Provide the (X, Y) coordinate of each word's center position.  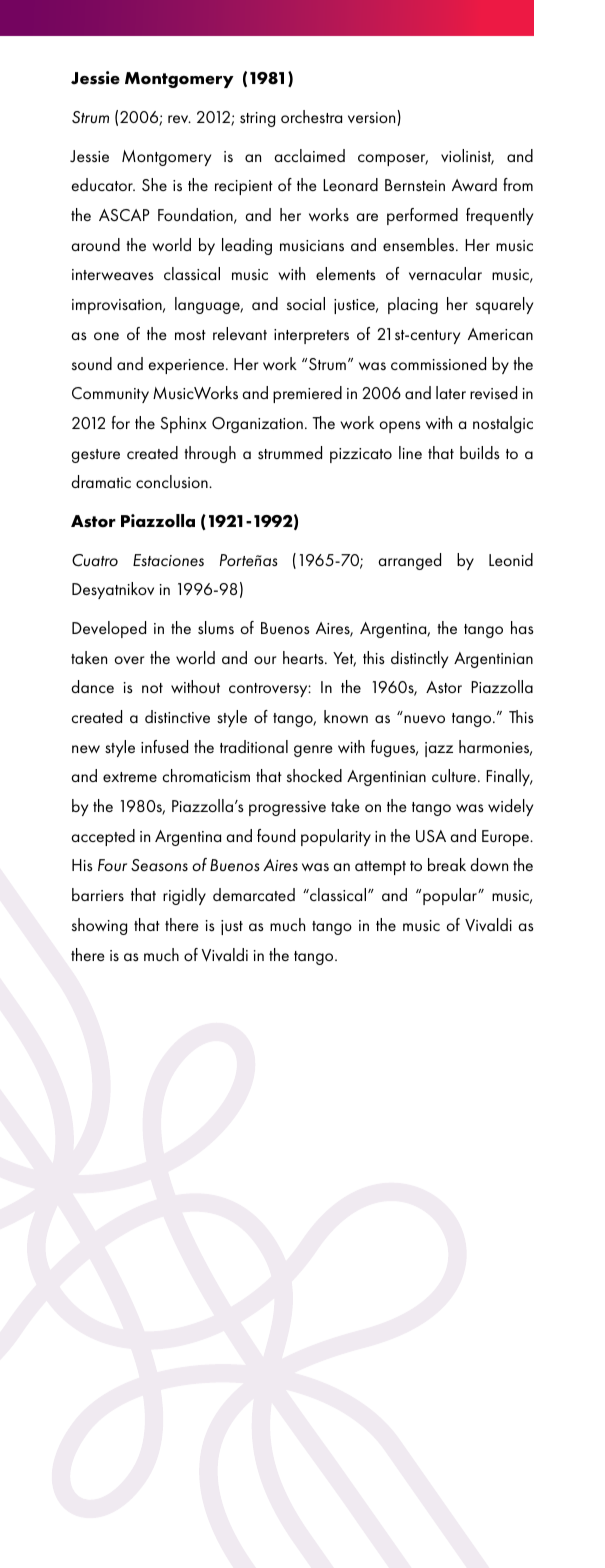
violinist (467, 157)
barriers (98, 894)
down (489, 864)
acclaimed (309, 155)
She (154, 184)
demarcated (254, 894)
